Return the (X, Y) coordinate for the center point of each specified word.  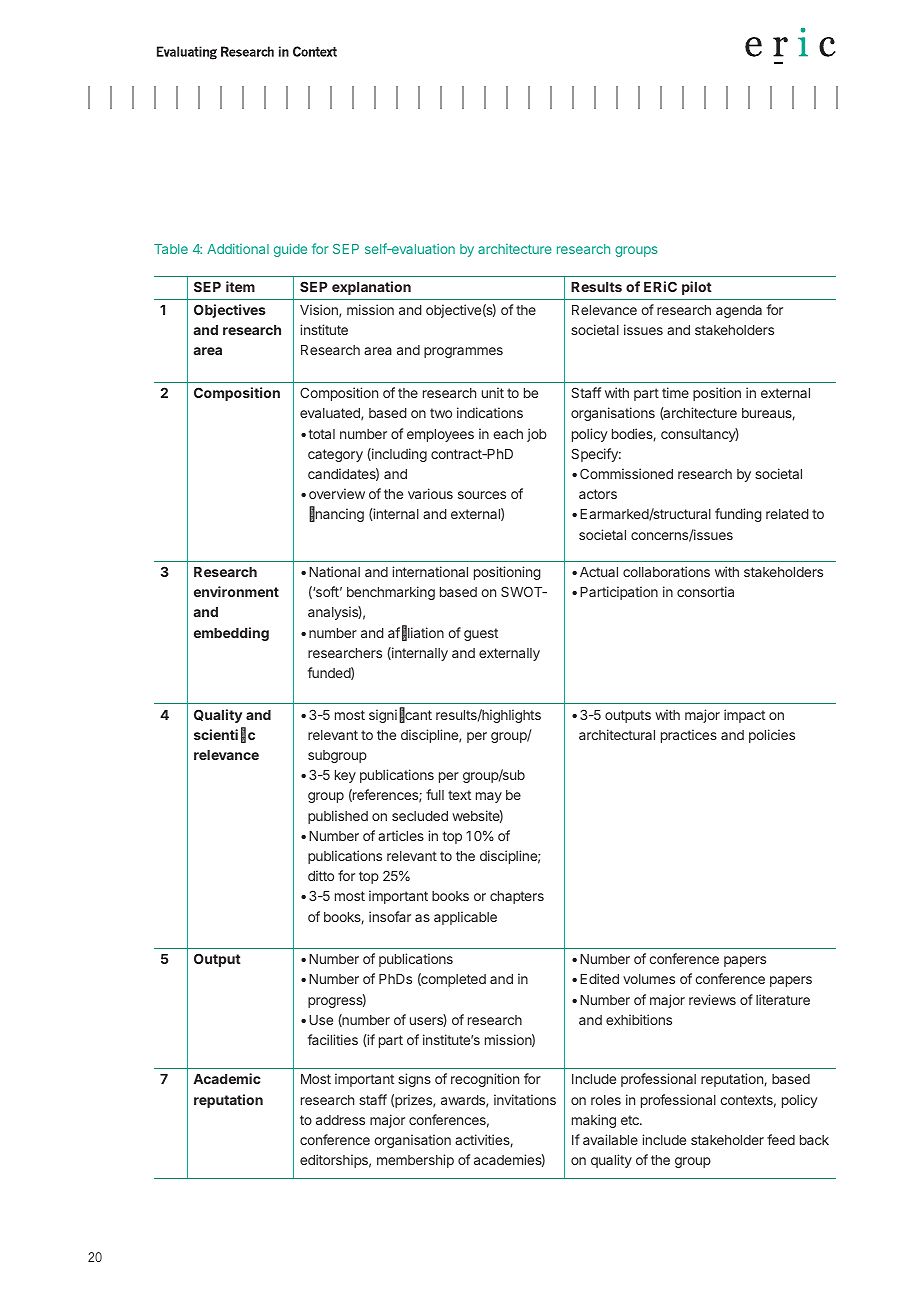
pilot (697, 288)
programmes (463, 352)
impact (744, 716)
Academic (227, 1078)
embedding (231, 634)
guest (481, 634)
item (240, 286)
